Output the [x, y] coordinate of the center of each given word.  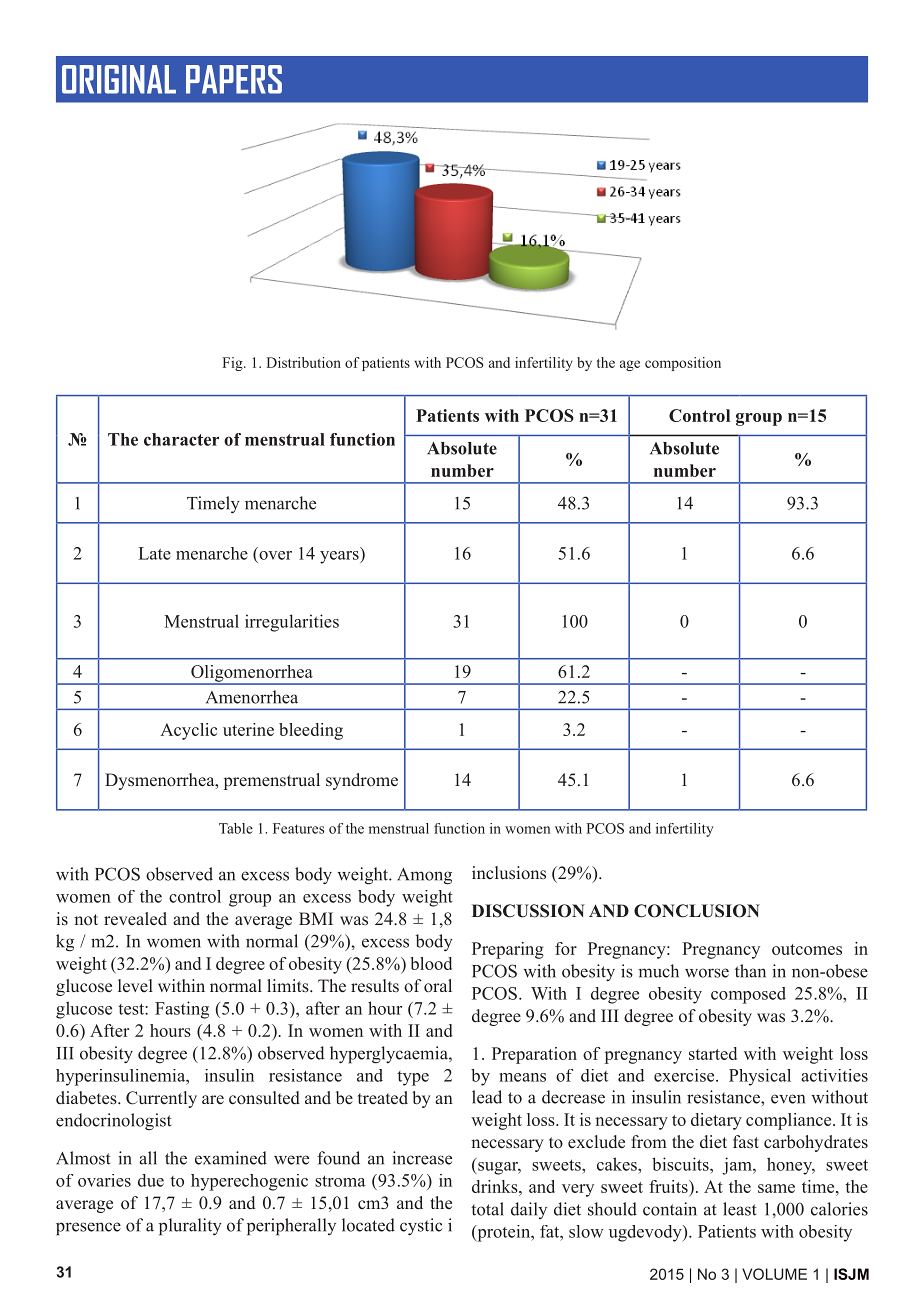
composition [683, 364]
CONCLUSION [697, 911]
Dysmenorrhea [161, 781]
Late [155, 553]
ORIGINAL [119, 79]
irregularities [292, 623]
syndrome [362, 781]
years [340, 557]
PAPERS [234, 79]
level [135, 986]
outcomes [807, 949]
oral [438, 985]
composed [748, 995]
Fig [233, 364]
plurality [190, 1227]
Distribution [304, 362]
